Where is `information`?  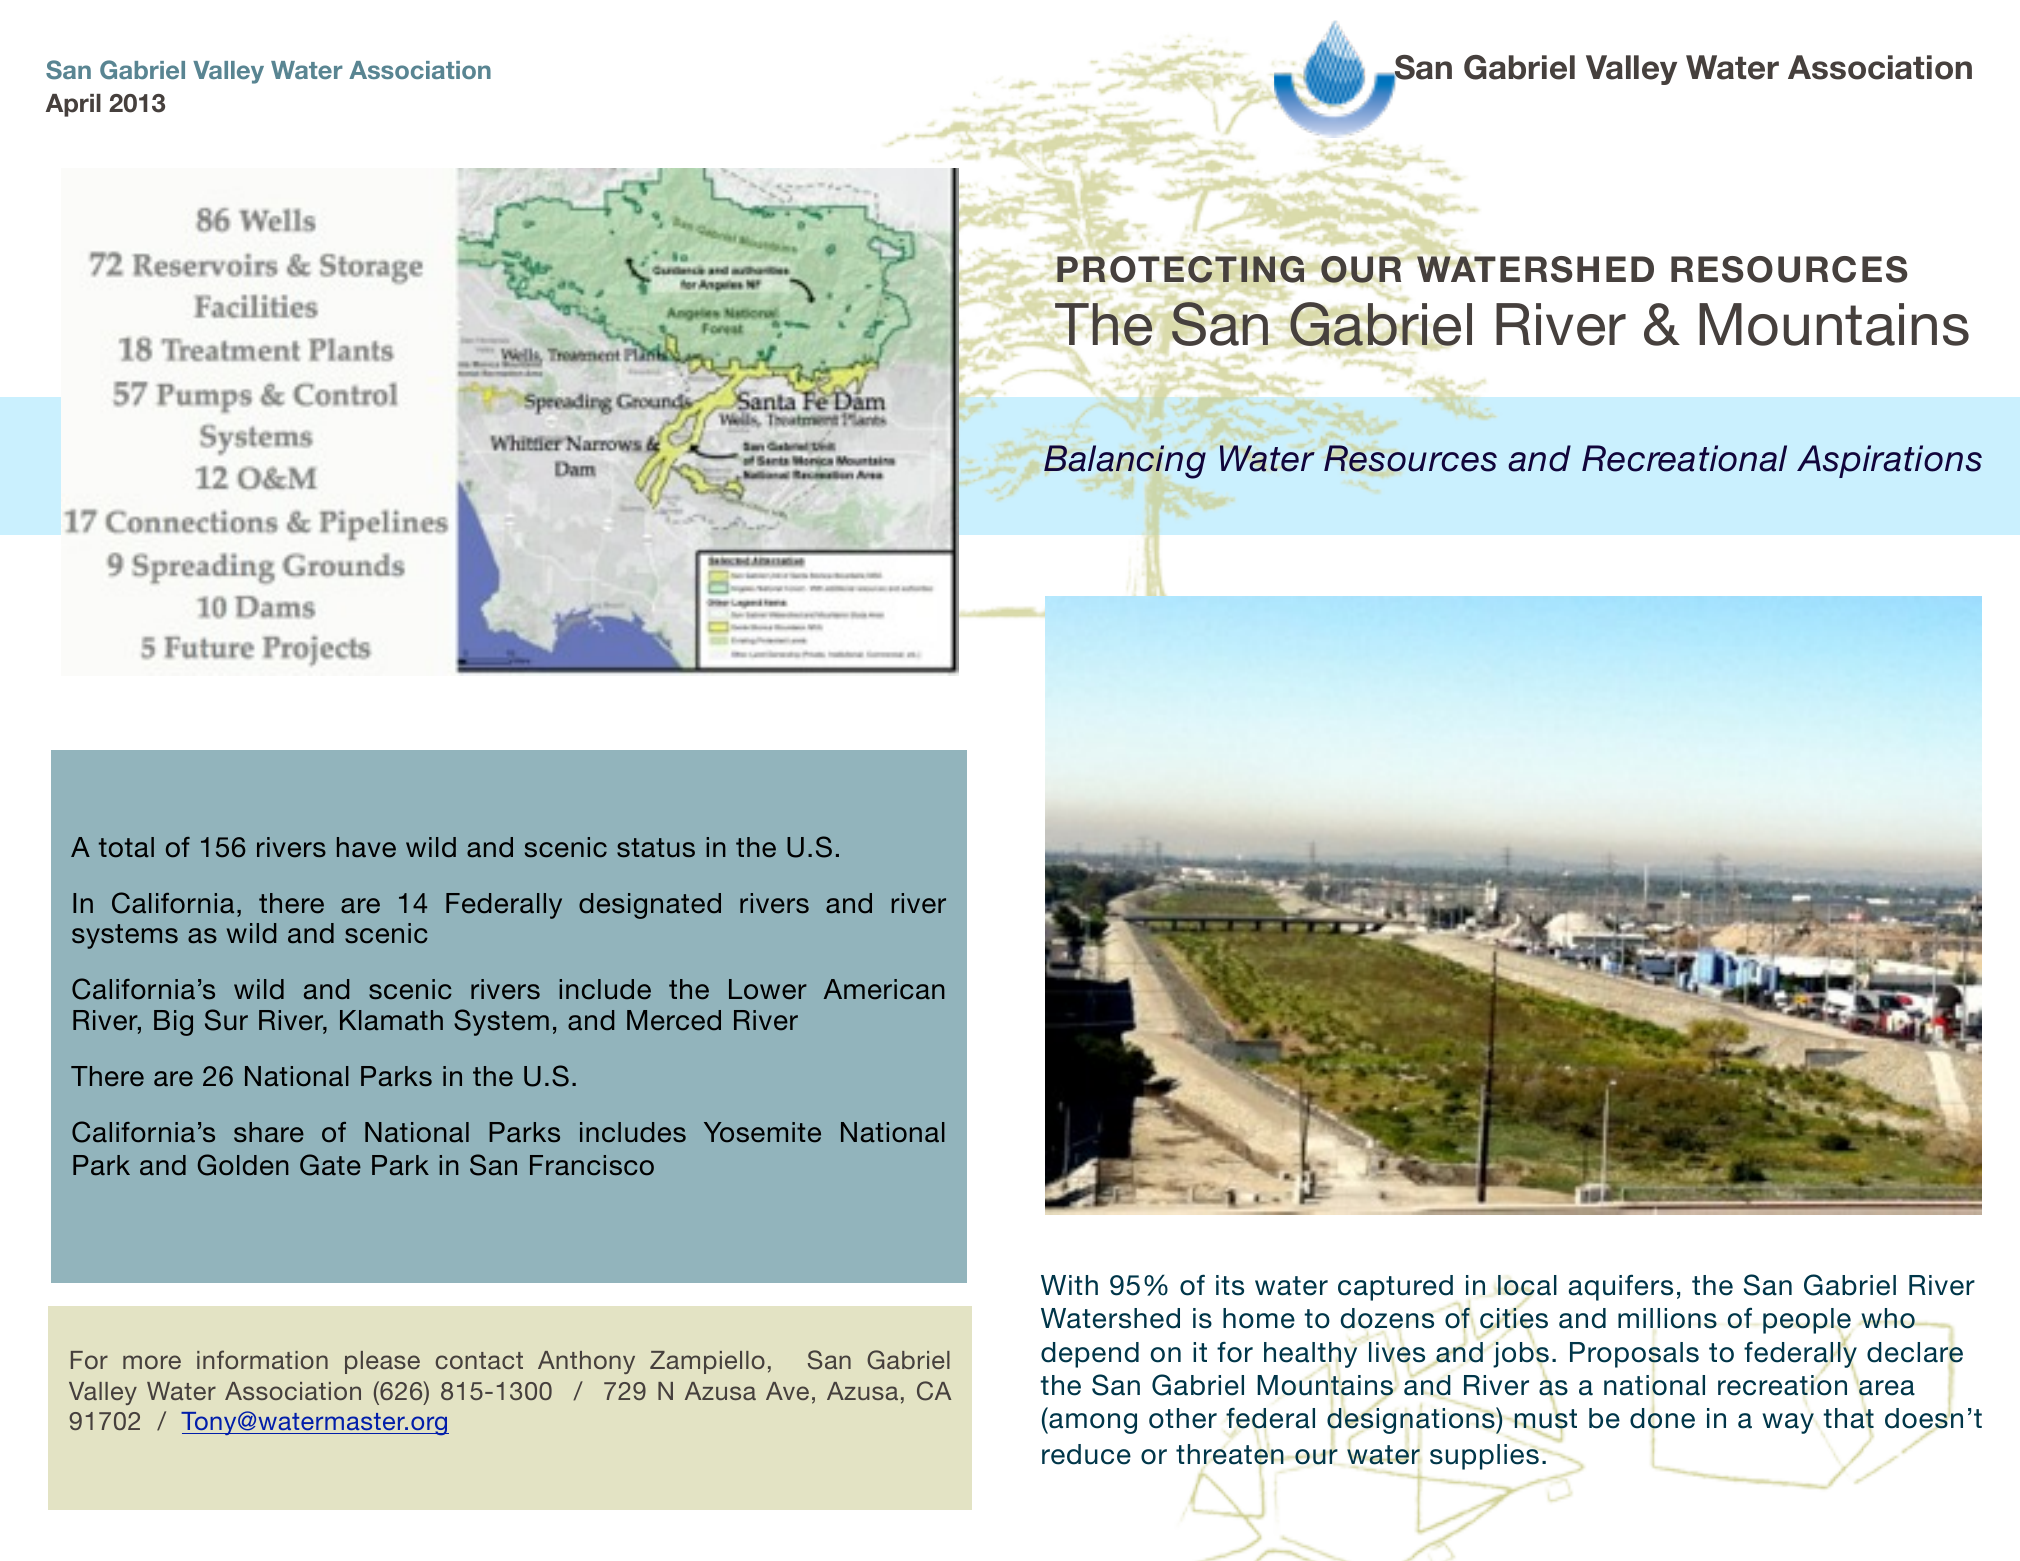
information is located at coordinates (262, 1359).
